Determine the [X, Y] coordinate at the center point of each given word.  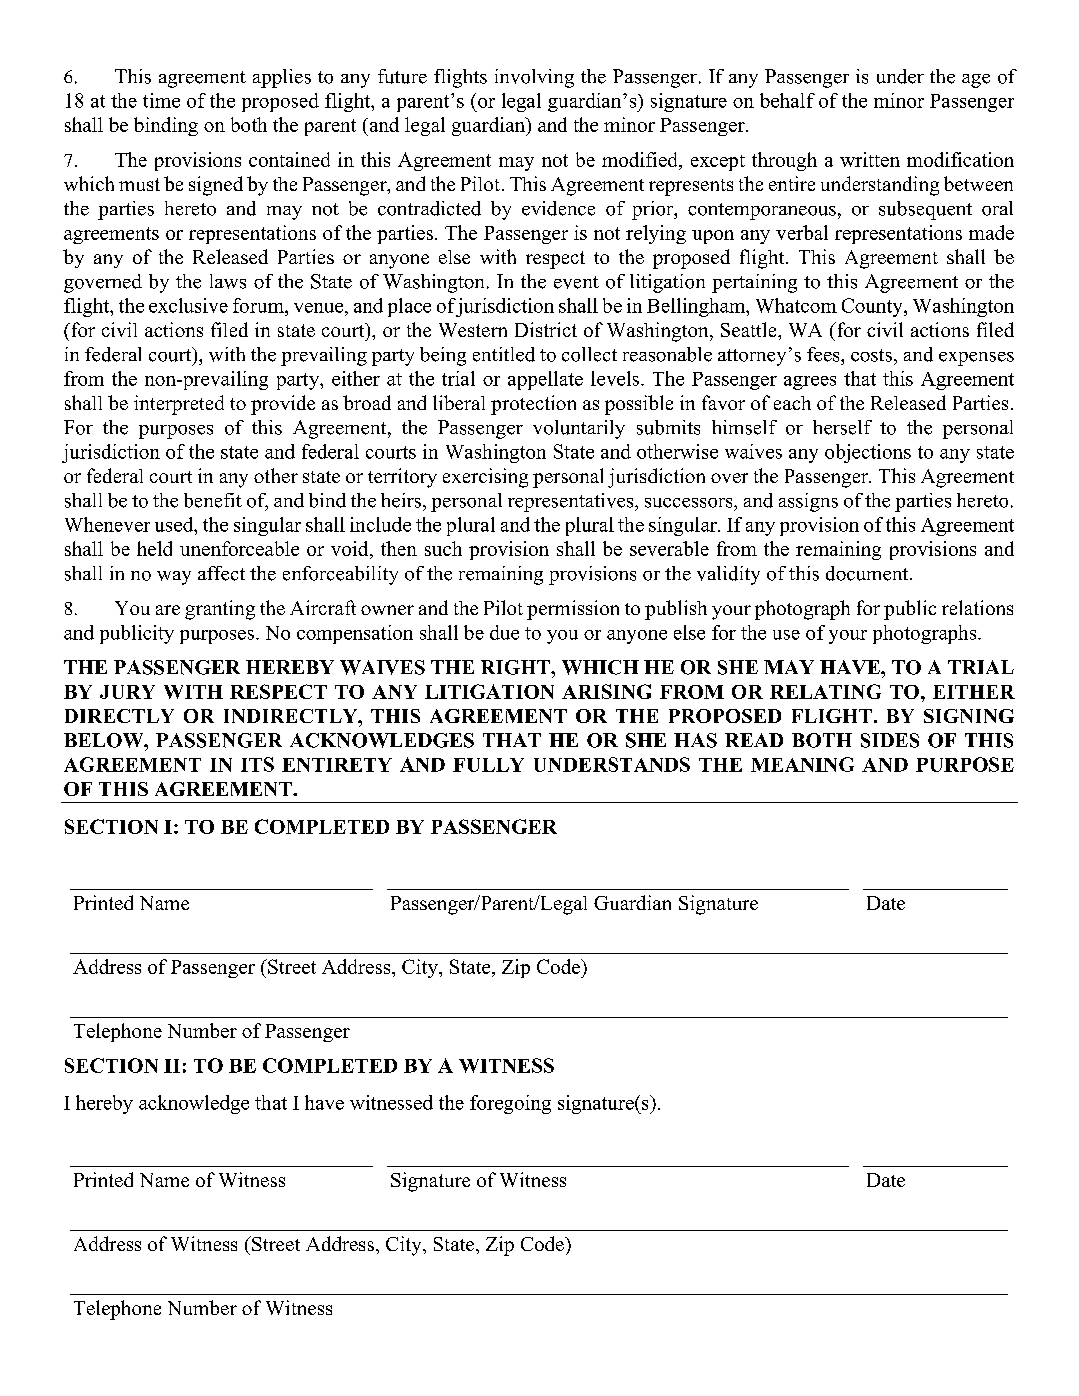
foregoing [510, 1104]
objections [868, 453]
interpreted [179, 405]
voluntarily [579, 429]
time [161, 100]
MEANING [802, 764]
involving [534, 78]
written [870, 159]
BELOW [105, 740]
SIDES [890, 740]
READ [754, 740]
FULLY [488, 765]
